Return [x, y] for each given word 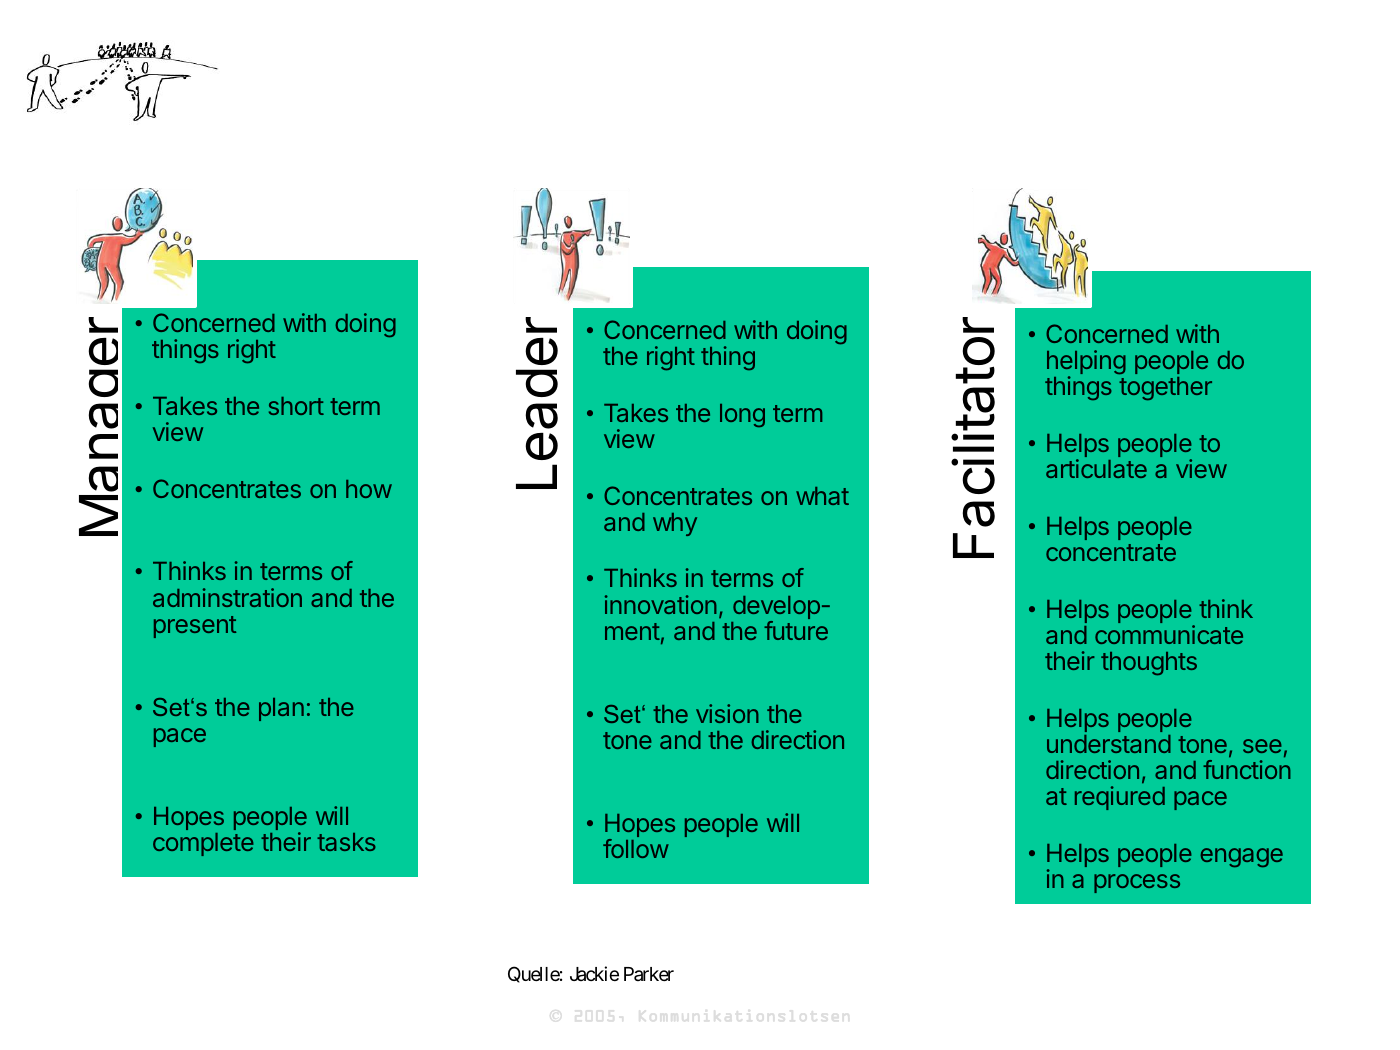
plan [281, 709]
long [742, 415]
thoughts [1149, 664]
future [796, 630]
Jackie [594, 973]
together [1165, 389]
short [296, 406]
